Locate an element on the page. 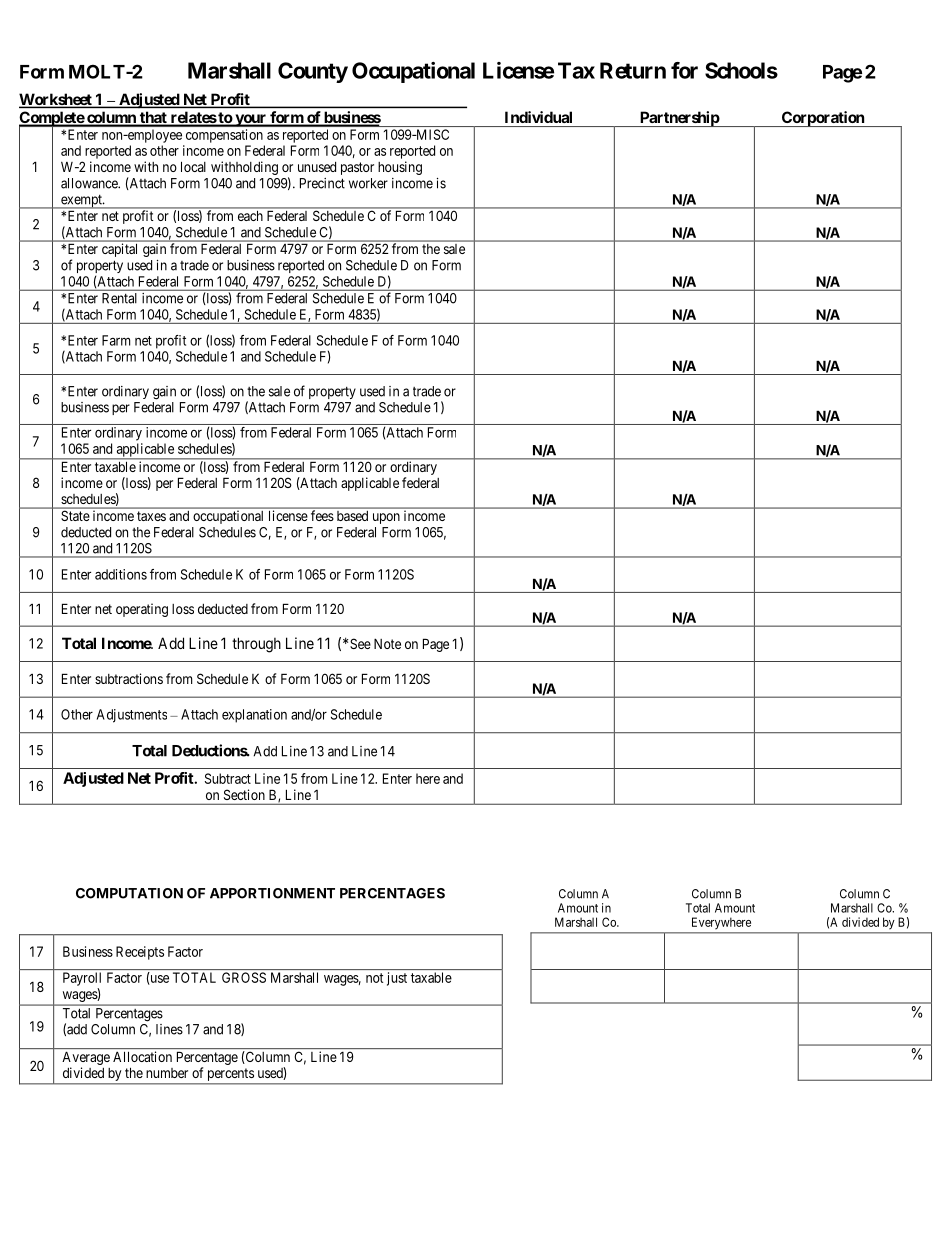  Individual is located at coordinates (538, 117).
